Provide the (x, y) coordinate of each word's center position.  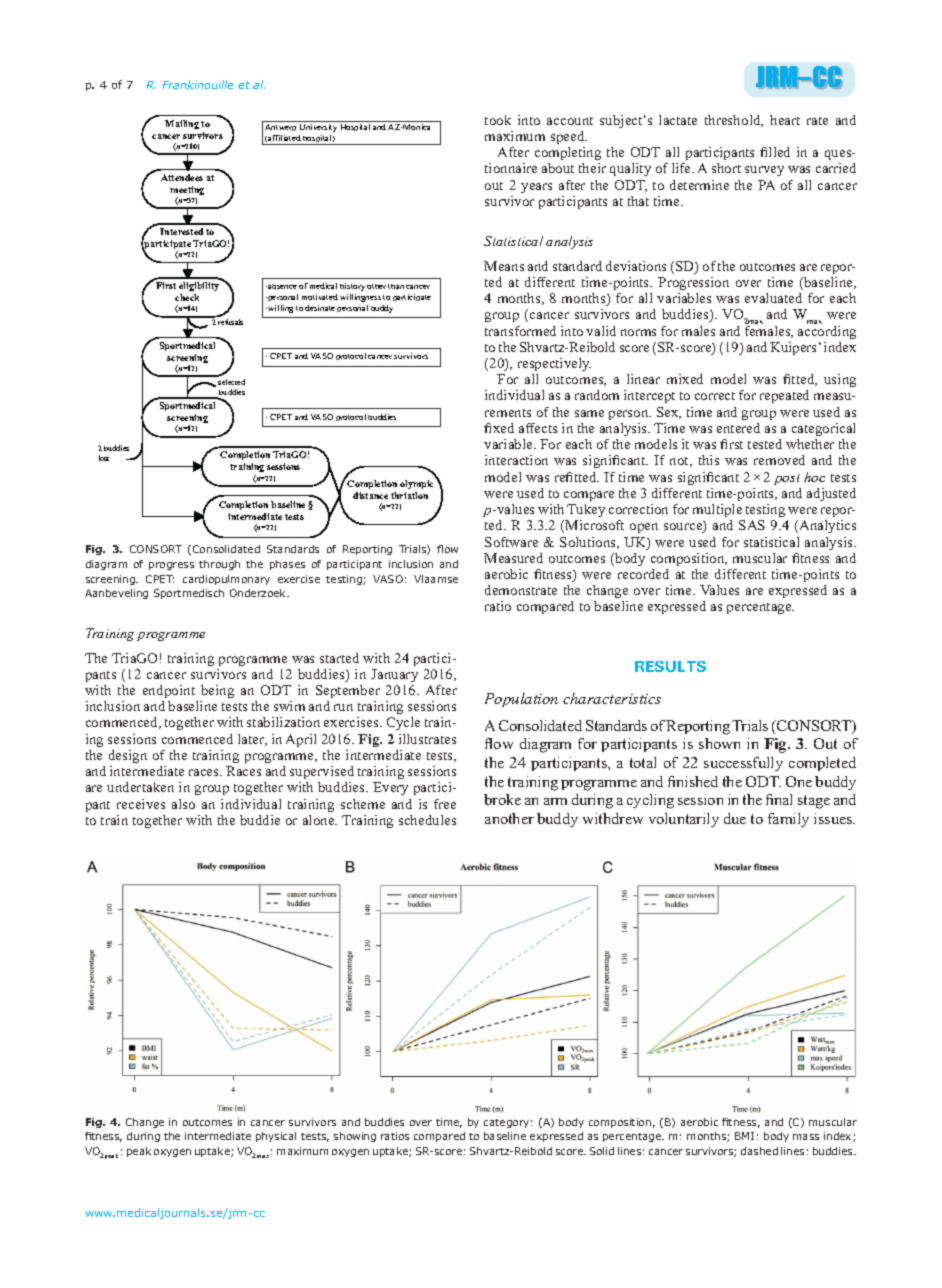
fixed (499, 428)
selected (231, 382)
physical (276, 1137)
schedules (427, 820)
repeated (784, 396)
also (183, 804)
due (735, 818)
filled (775, 152)
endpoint (169, 691)
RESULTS (670, 666)
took (498, 120)
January (394, 675)
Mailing (182, 124)
